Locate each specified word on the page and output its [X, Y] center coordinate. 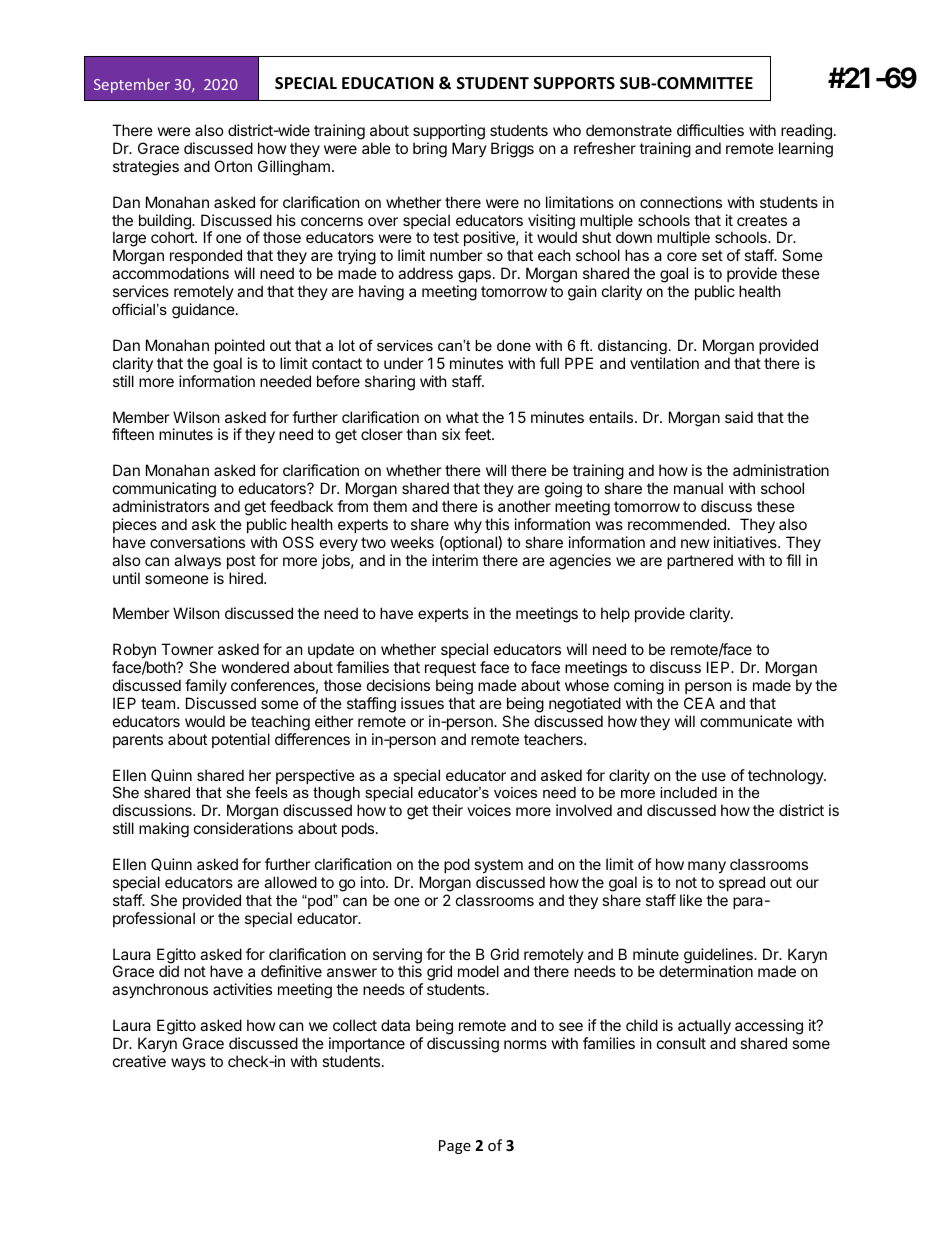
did [169, 971]
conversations [197, 542]
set [712, 255]
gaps [474, 278]
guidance [203, 311]
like [691, 900]
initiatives [746, 542]
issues [422, 703]
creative [139, 1061]
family [206, 686]
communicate [746, 721]
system [498, 866]
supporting [449, 132]
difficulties [710, 130]
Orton [233, 166]
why [468, 525]
